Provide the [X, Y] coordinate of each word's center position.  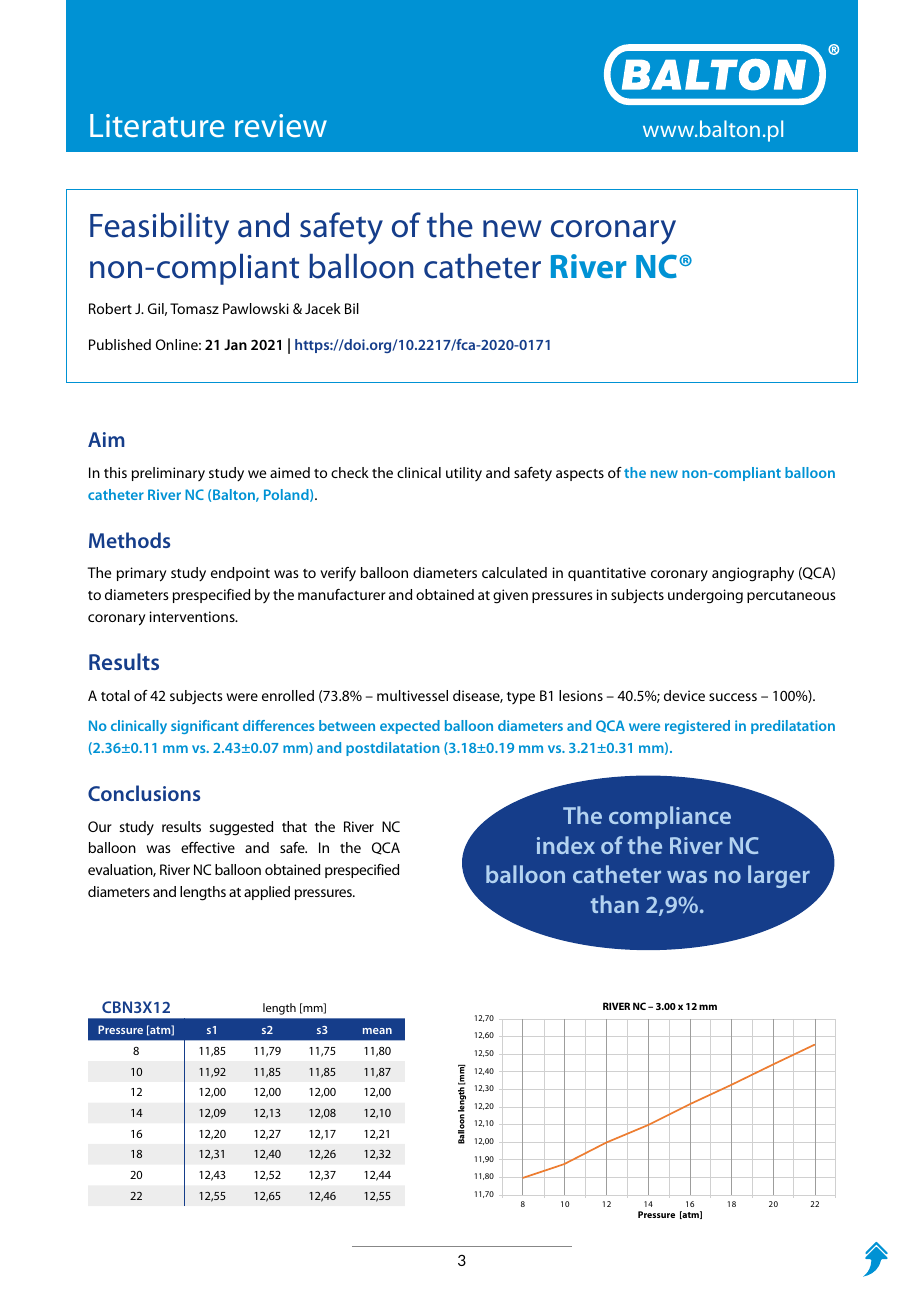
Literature [157, 125]
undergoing [705, 596]
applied [267, 893]
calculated [514, 572]
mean [377, 1031]
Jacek [323, 308]
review [281, 125]
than [615, 904]
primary [141, 574]
